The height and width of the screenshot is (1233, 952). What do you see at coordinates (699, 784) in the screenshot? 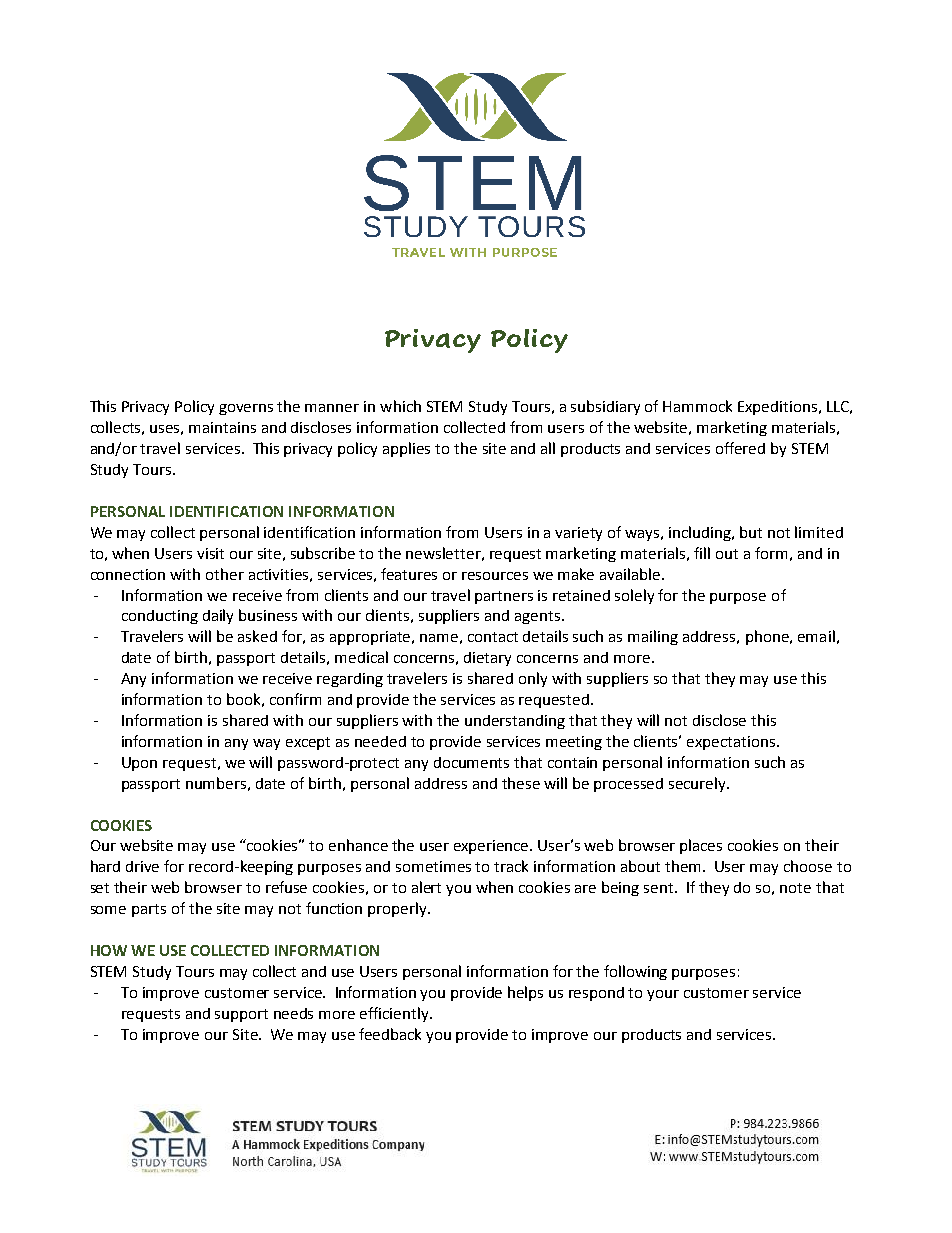
I see `securely` at bounding box center [699, 784].
